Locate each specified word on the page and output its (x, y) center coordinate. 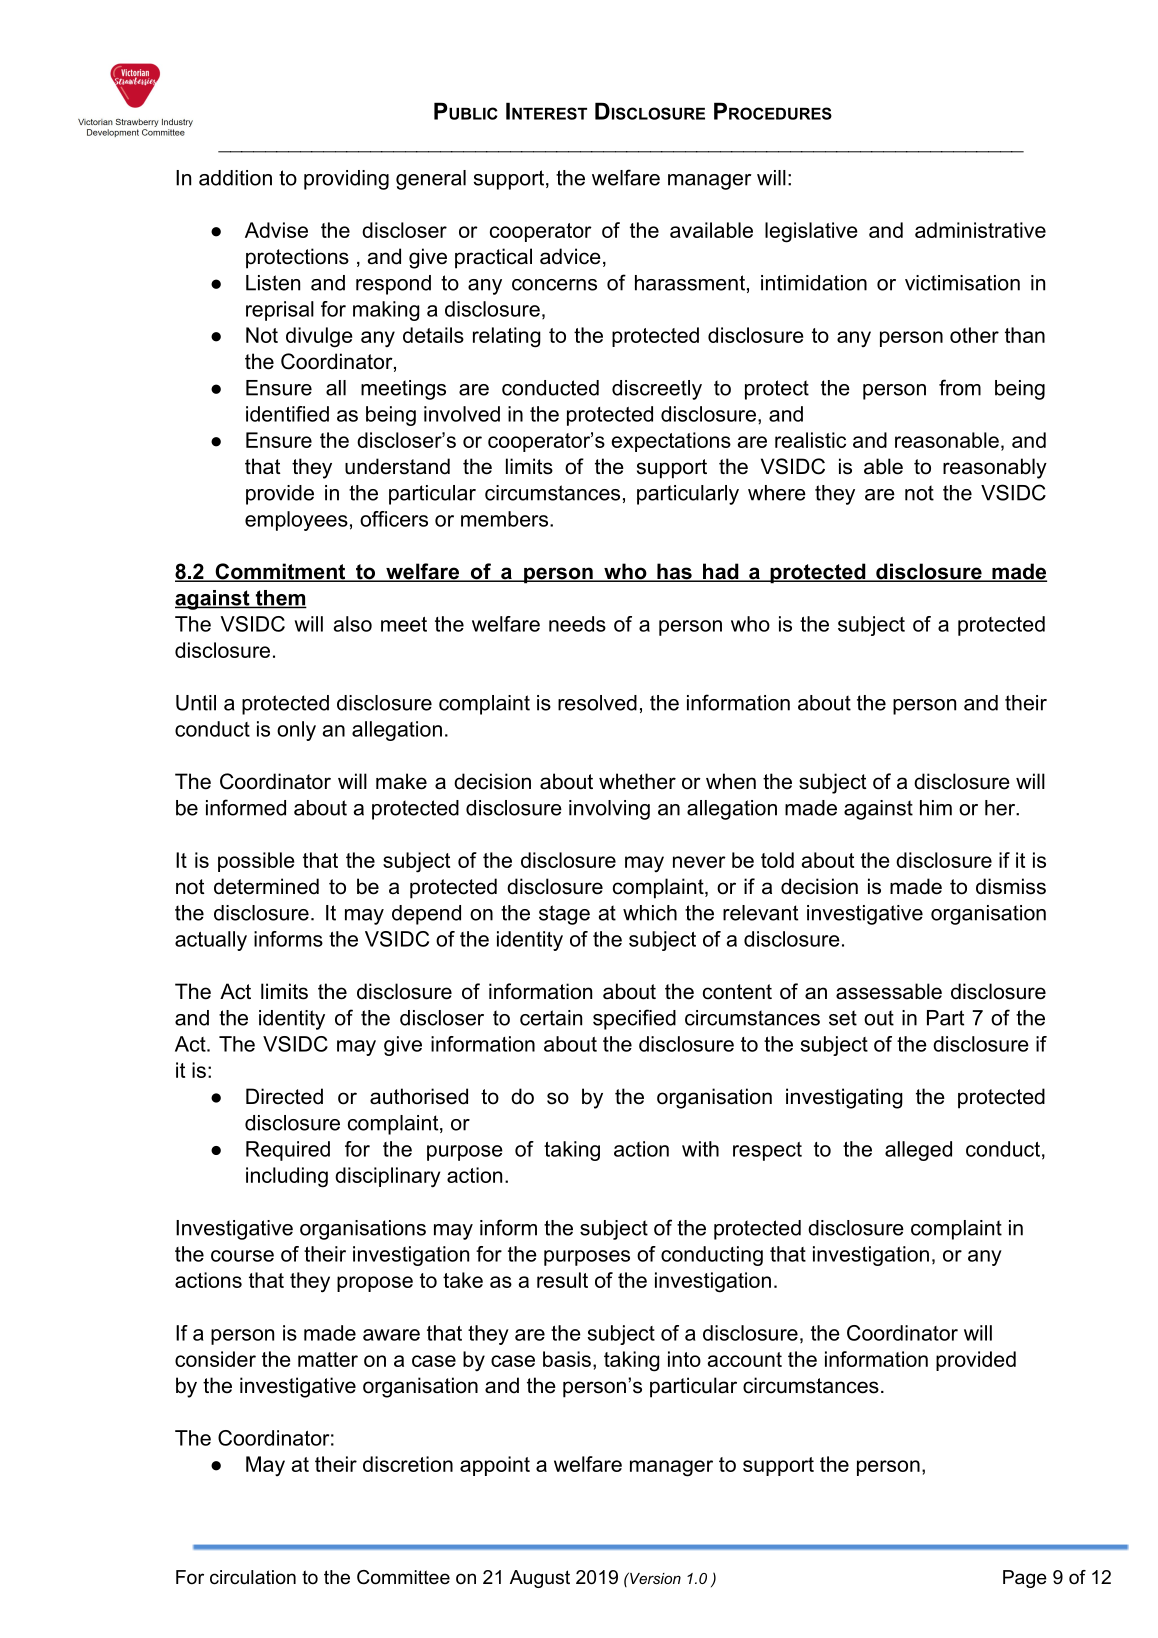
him (936, 808)
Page (1025, 1579)
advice (570, 256)
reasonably (995, 468)
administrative (980, 230)
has (674, 572)
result (562, 1280)
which (650, 913)
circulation (253, 1577)
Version (654, 1578)
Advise (276, 230)
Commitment (280, 572)
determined (266, 886)
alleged (918, 1151)
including (287, 1177)
